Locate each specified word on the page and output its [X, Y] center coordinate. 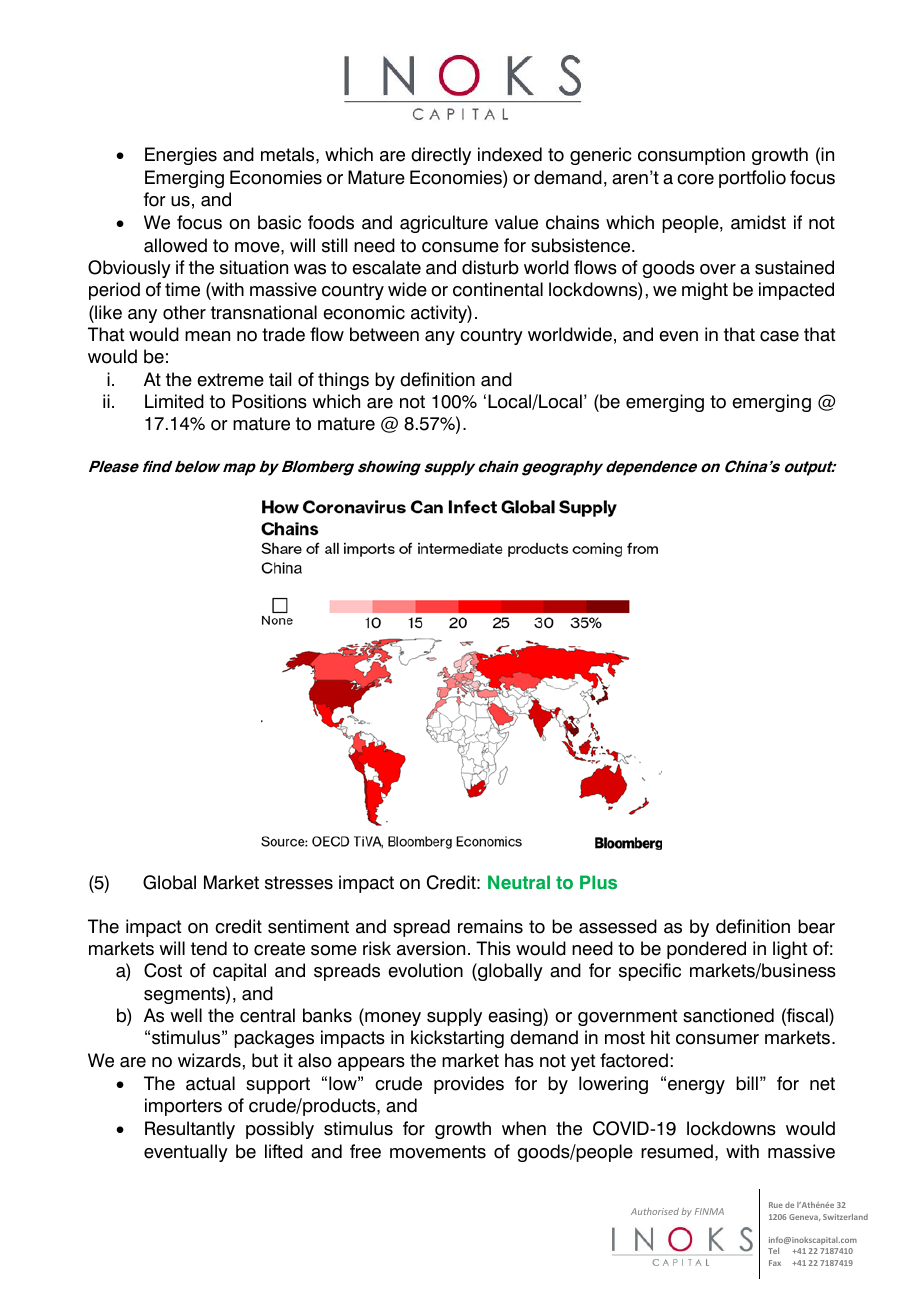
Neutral [519, 882]
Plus [598, 882]
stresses [299, 883]
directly [441, 156]
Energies [181, 156]
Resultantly [190, 1130]
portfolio [752, 179]
